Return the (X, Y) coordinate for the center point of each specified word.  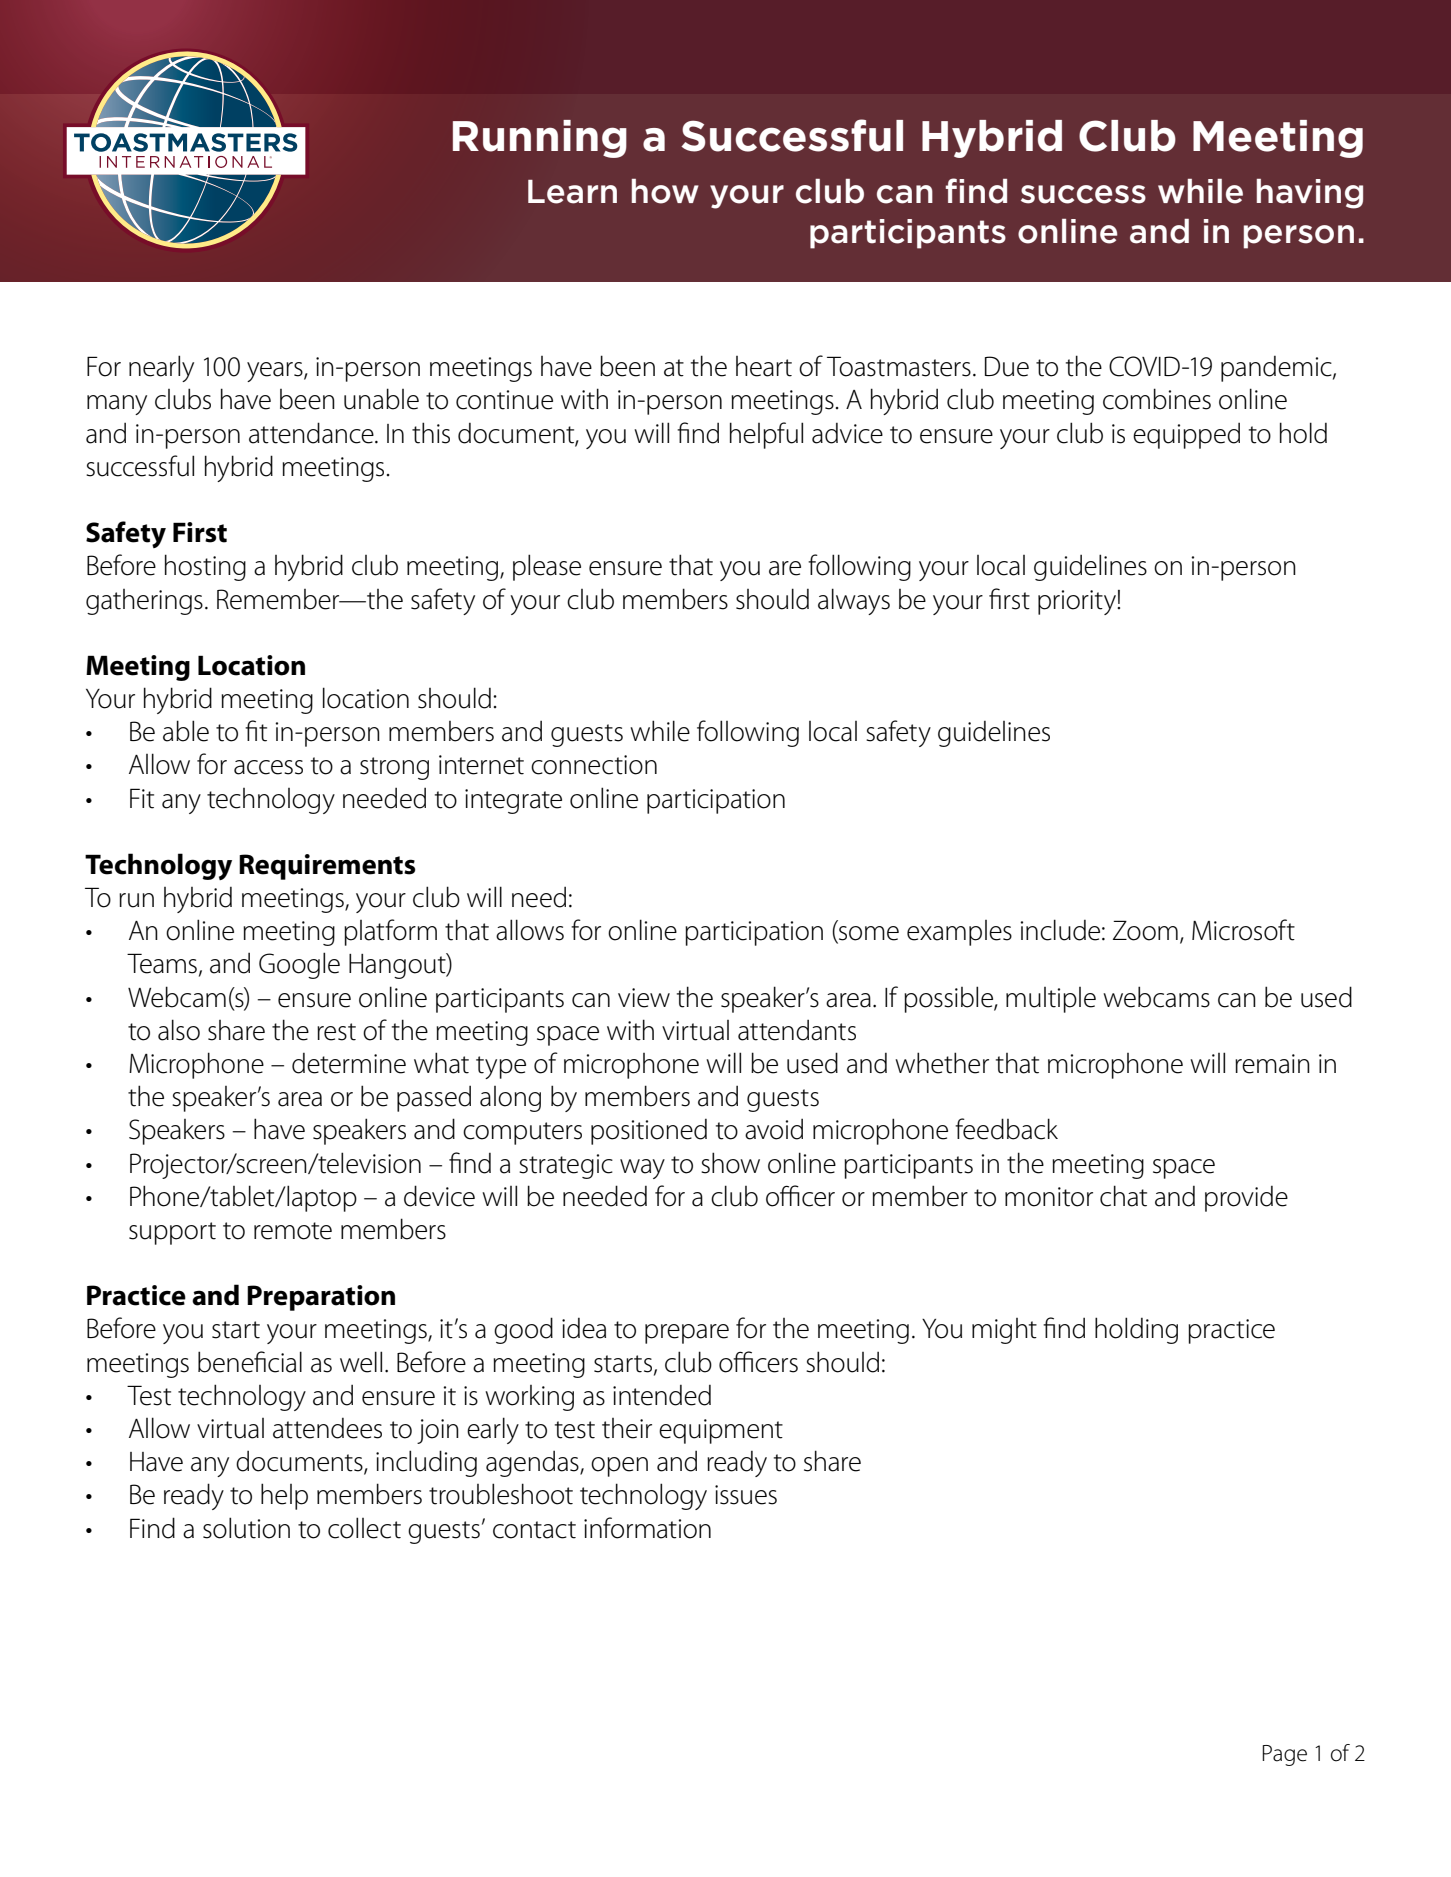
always (854, 601)
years (276, 372)
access (268, 767)
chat (1123, 1196)
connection (594, 765)
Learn (572, 192)
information (647, 1528)
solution (246, 1528)
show (730, 1163)
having (1310, 194)
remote (293, 1231)
